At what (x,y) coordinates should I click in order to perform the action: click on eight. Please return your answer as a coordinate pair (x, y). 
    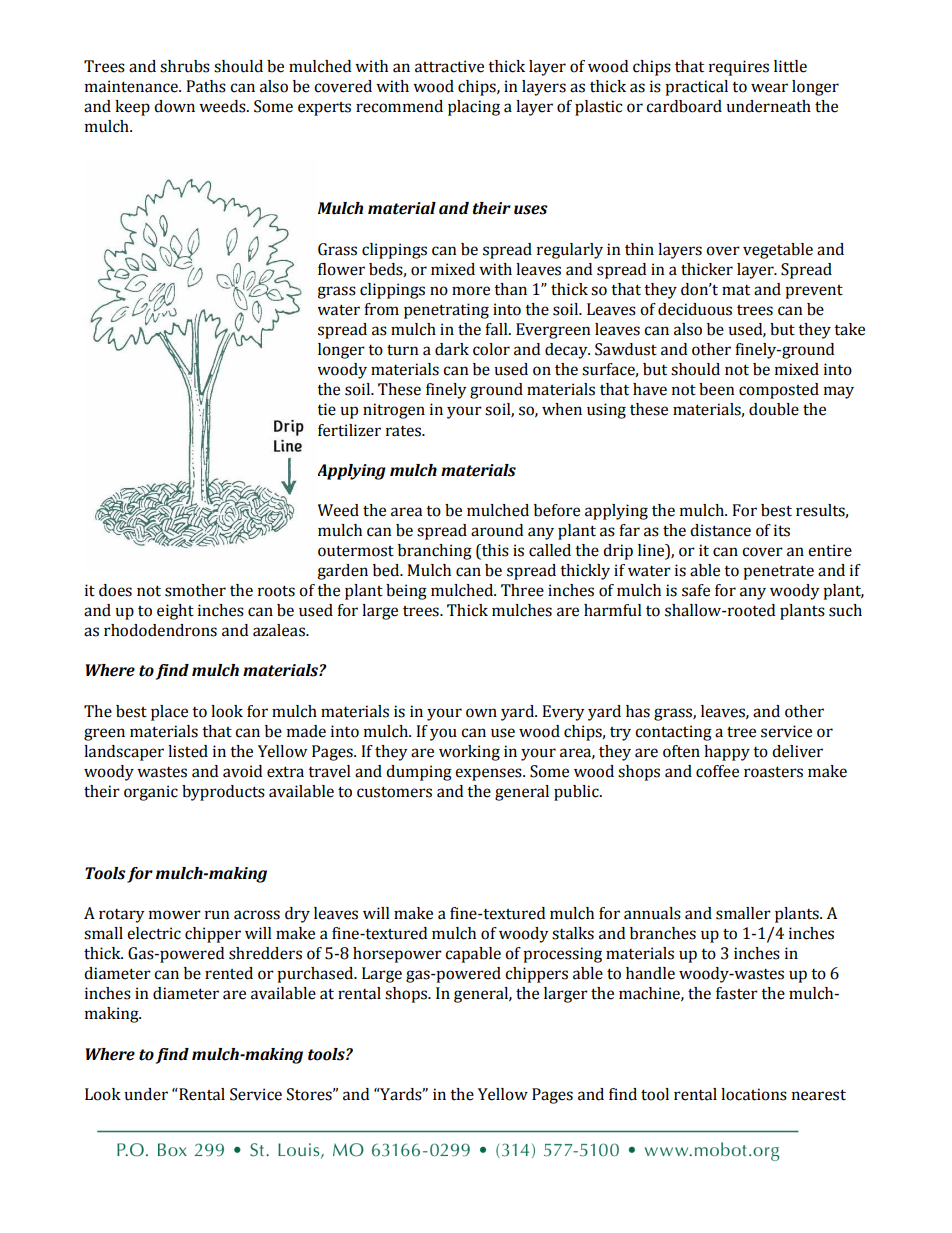
    Looking at the image, I should click on (175, 612).
